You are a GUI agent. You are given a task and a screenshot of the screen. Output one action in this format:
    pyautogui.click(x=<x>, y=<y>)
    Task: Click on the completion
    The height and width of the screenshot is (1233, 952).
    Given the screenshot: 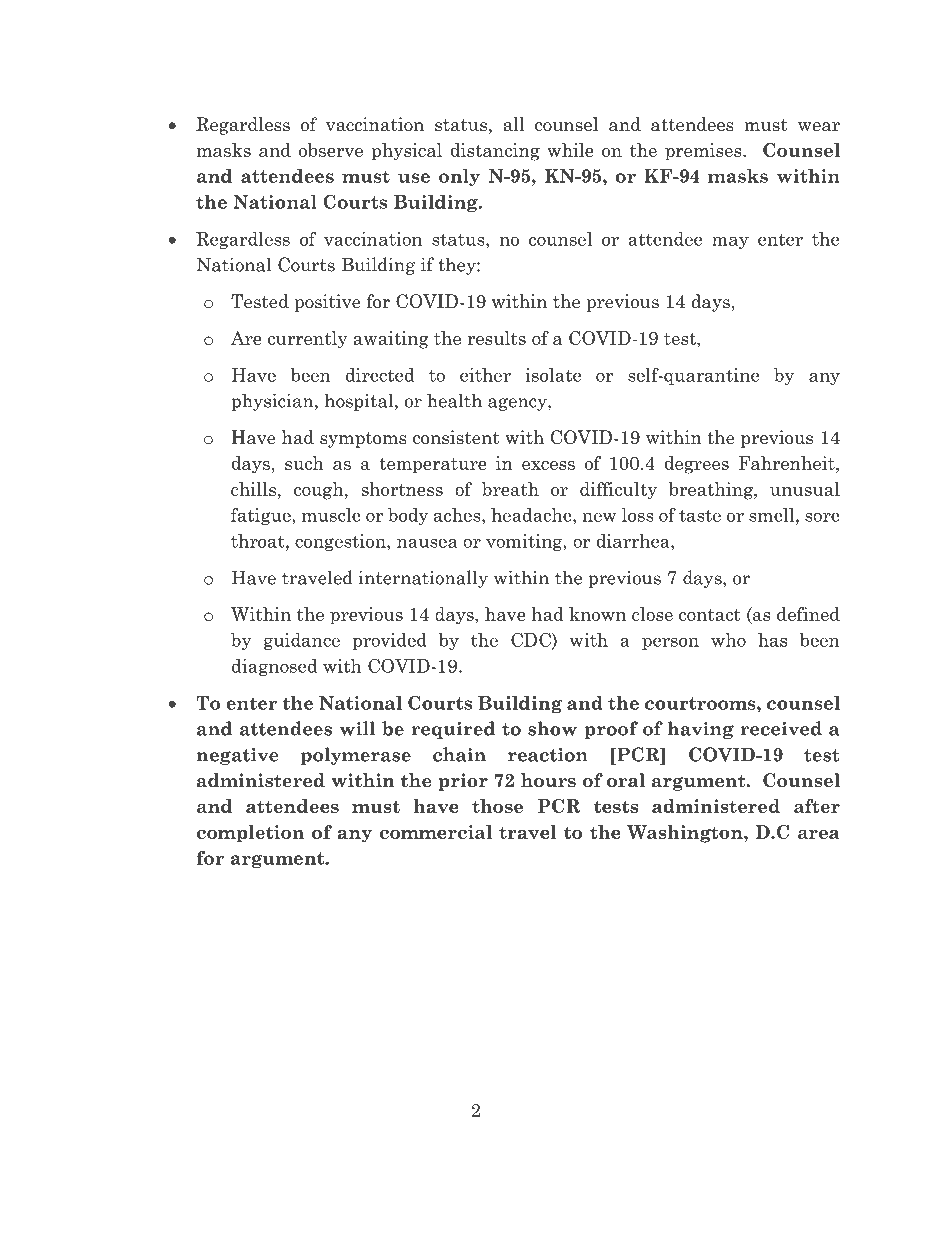 What is the action you would take?
    pyautogui.click(x=250, y=834)
